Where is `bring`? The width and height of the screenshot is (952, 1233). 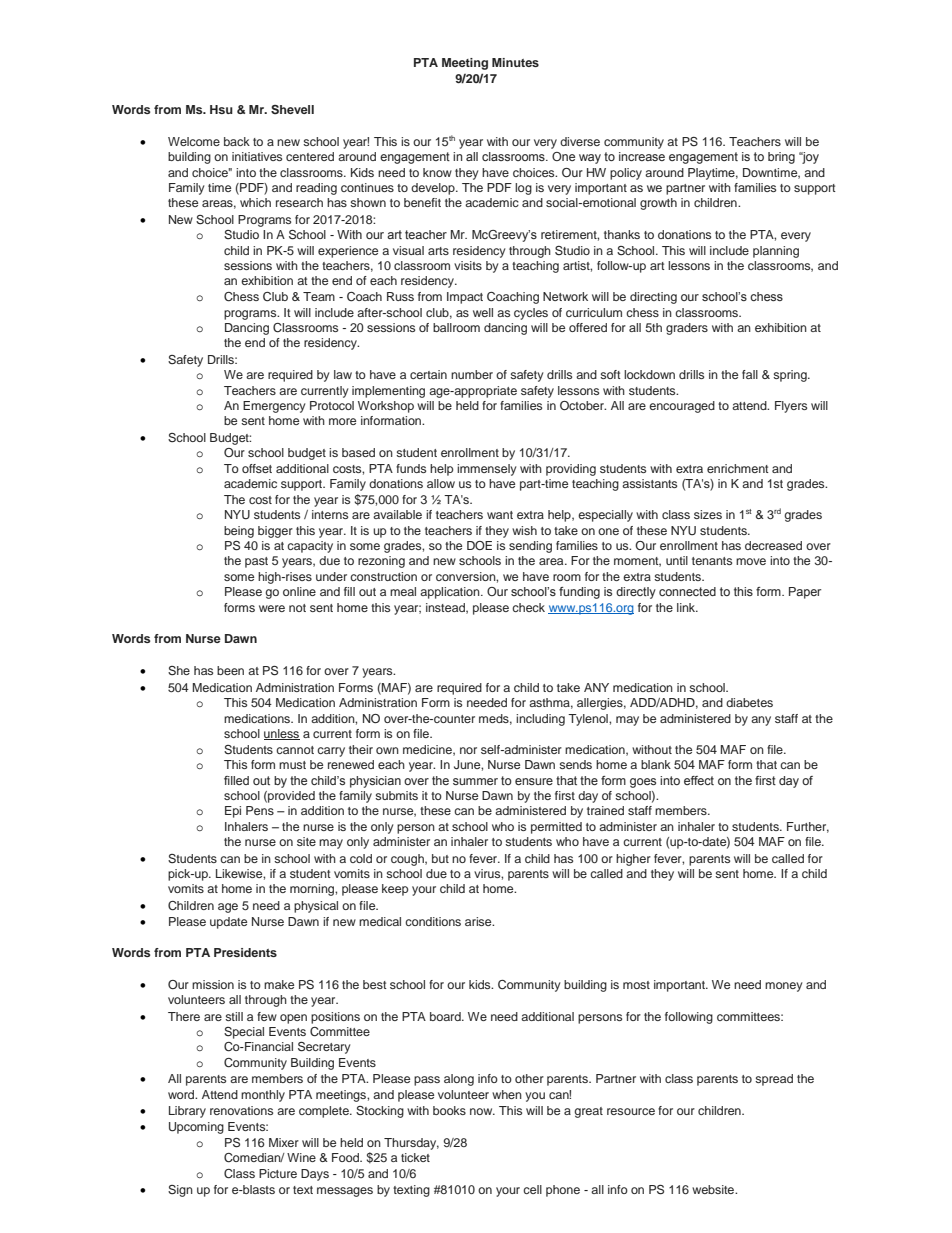
bring is located at coordinates (781, 158).
